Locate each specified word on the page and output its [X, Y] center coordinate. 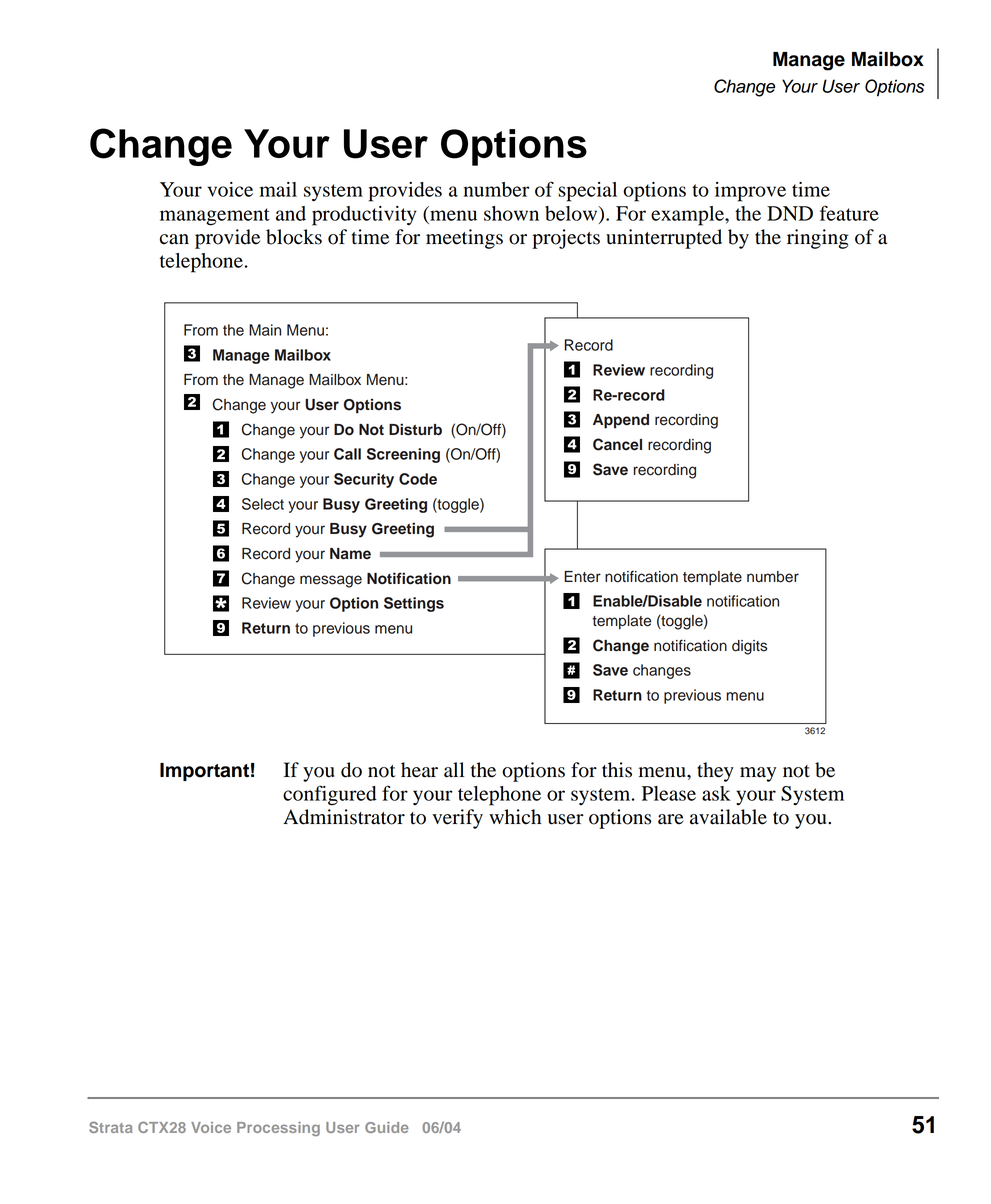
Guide [387, 1127]
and [291, 213]
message [331, 581]
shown [511, 213]
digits [749, 647]
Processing [278, 1129]
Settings [414, 604]
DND [790, 213]
